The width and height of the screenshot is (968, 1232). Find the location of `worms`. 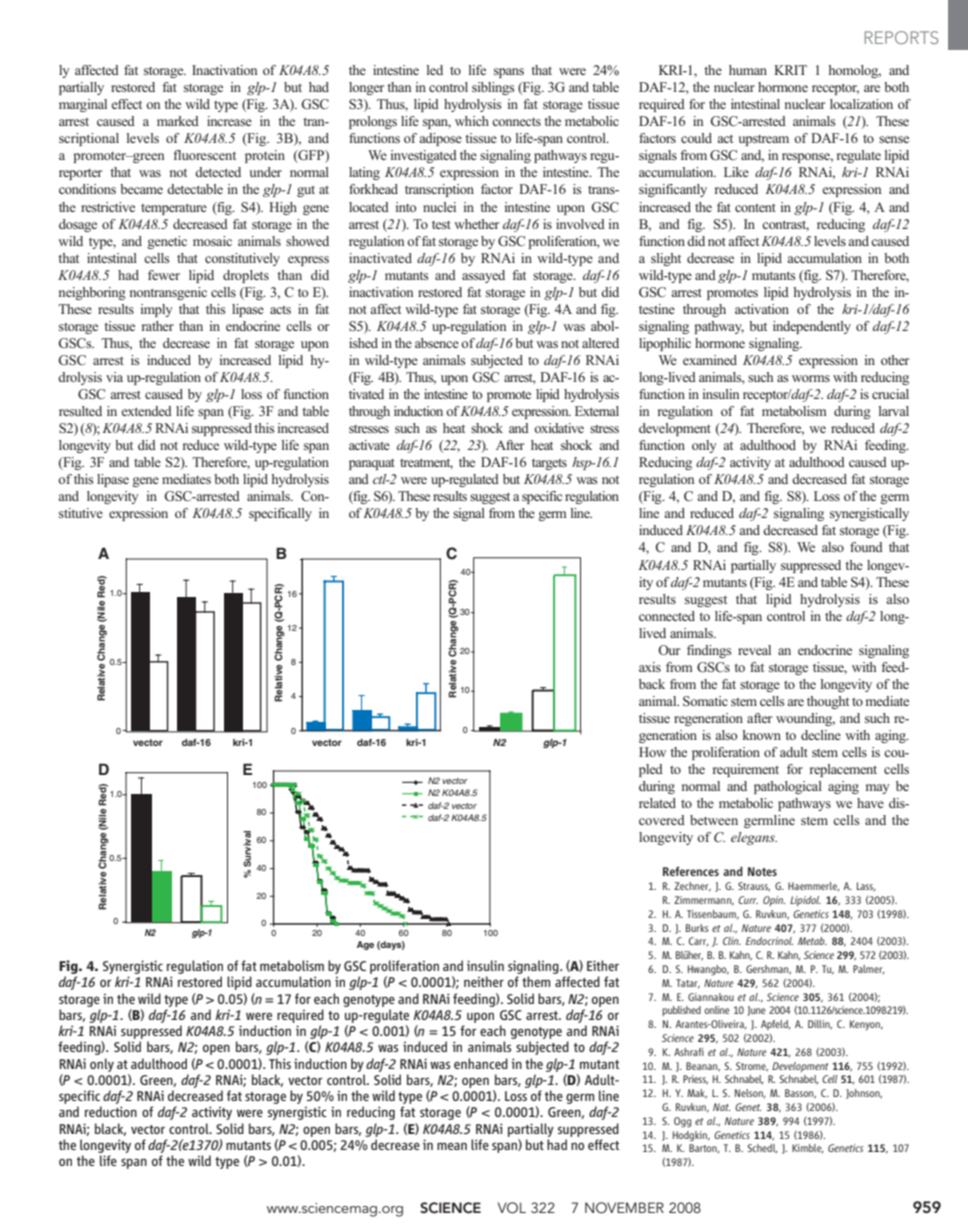

worms is located at coordinates (811, 378).
